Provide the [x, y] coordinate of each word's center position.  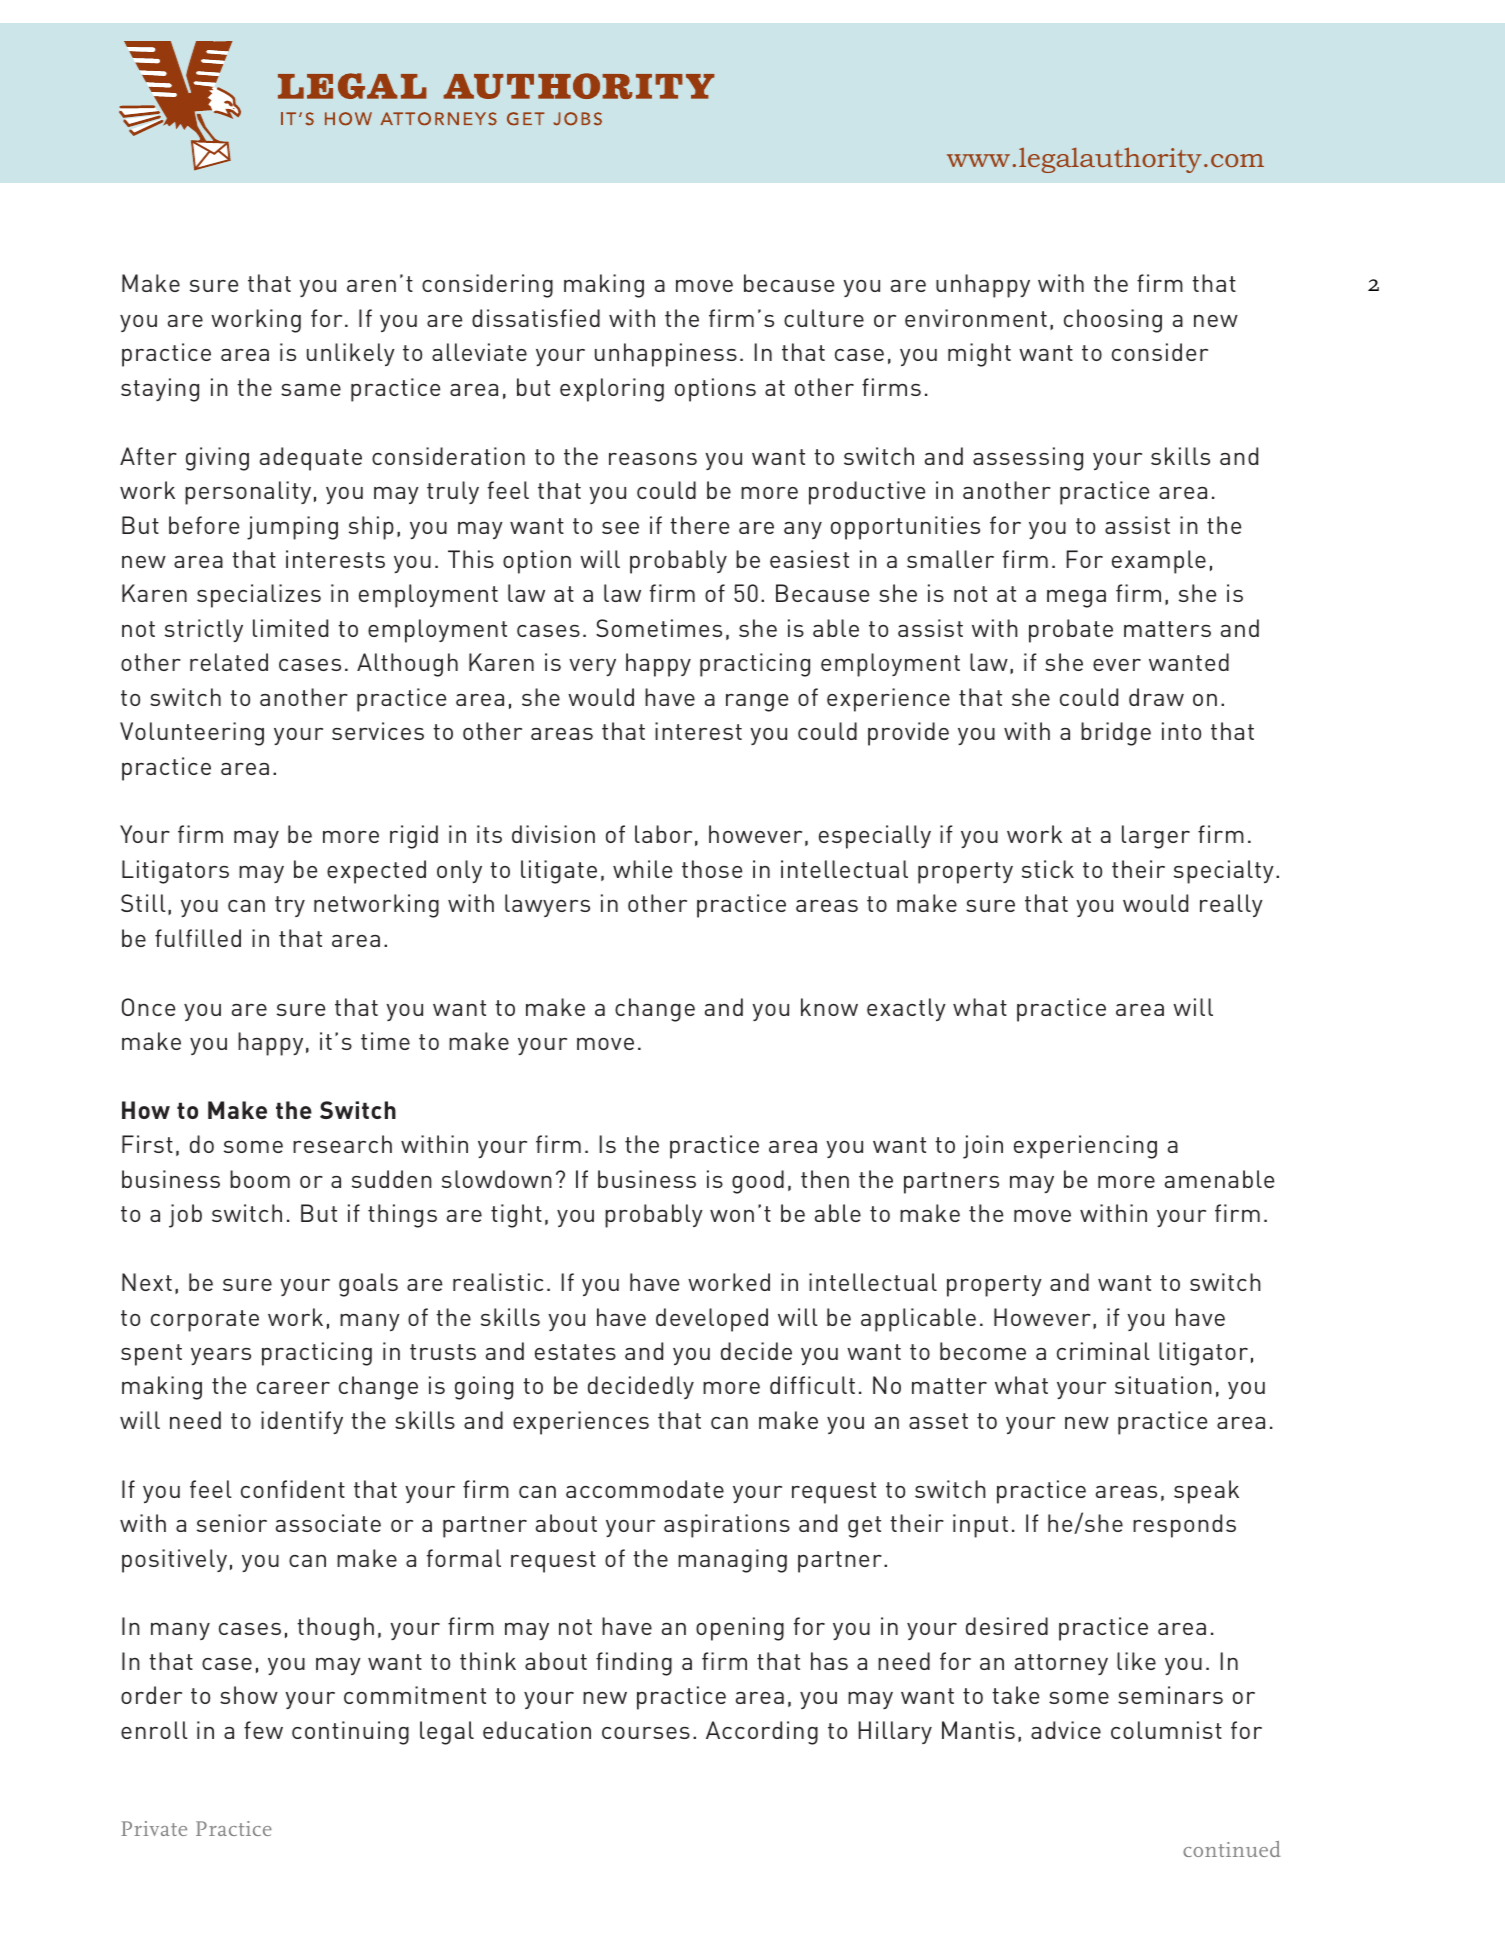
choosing [1113, 321]
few [263, 1730]
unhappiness [666, 355]
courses [646, 1733]
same [311, 390]
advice [1066, 1730]
